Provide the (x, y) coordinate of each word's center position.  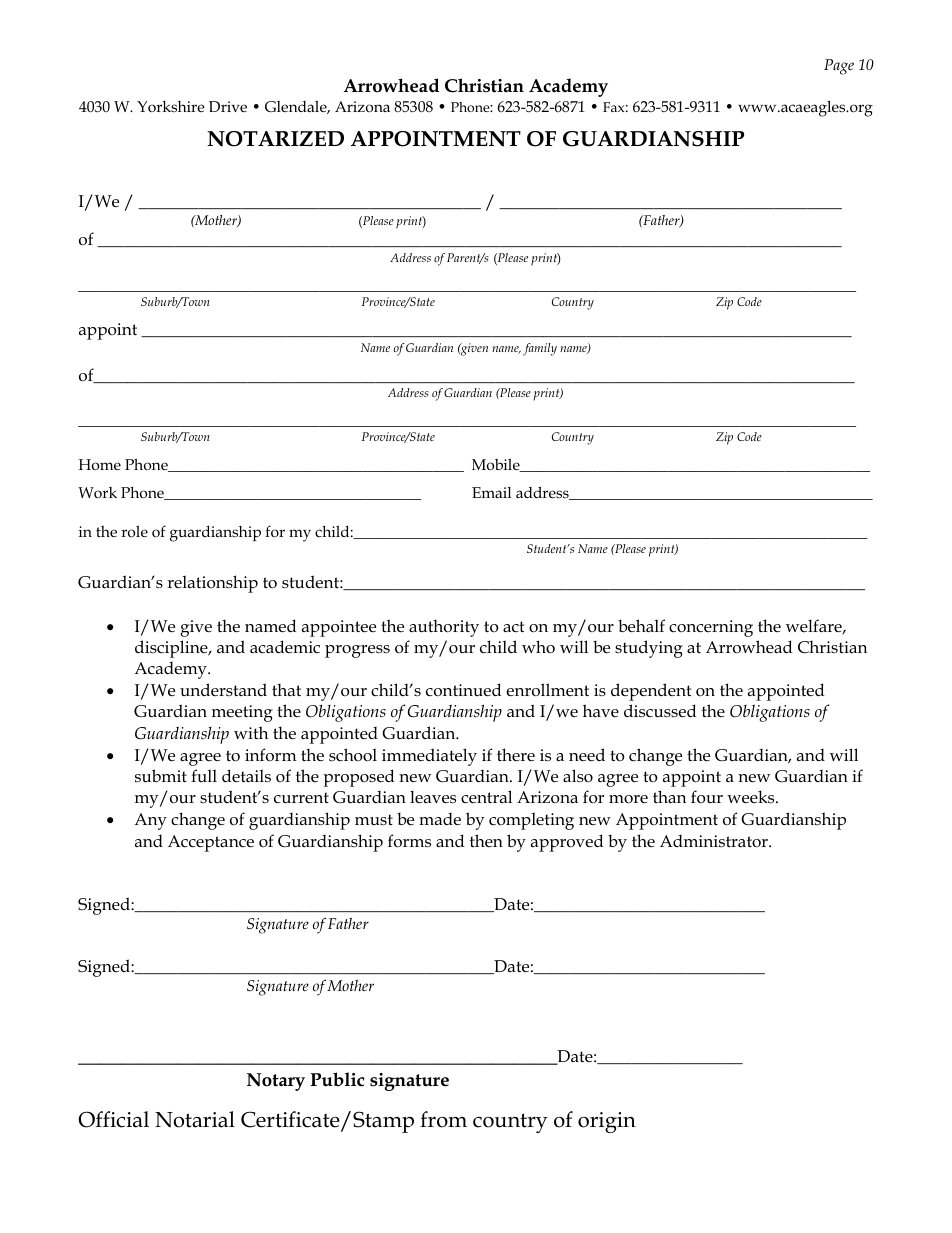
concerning (711, 628)
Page (839, 67)
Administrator (715, 841)
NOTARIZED (275, 139)
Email (491, 492)
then (486, 840)
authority (444, 628)
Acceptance (211, 843)
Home (100, 465)
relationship (212, 584)
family (540, 349)
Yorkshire (171, 107)
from (443, 1119)
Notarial (195, 1119)
